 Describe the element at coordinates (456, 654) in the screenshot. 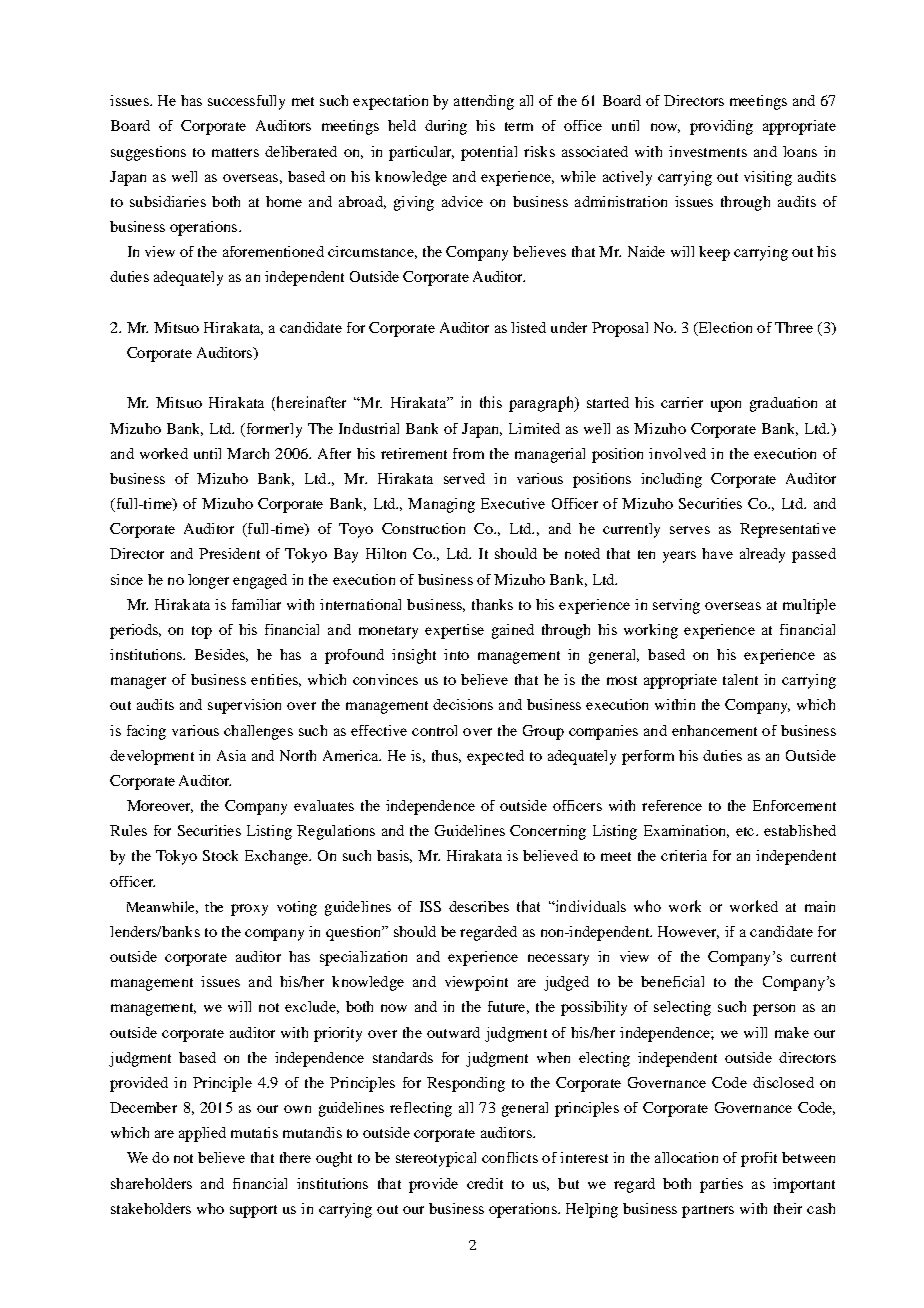

I see `into` at that location.
